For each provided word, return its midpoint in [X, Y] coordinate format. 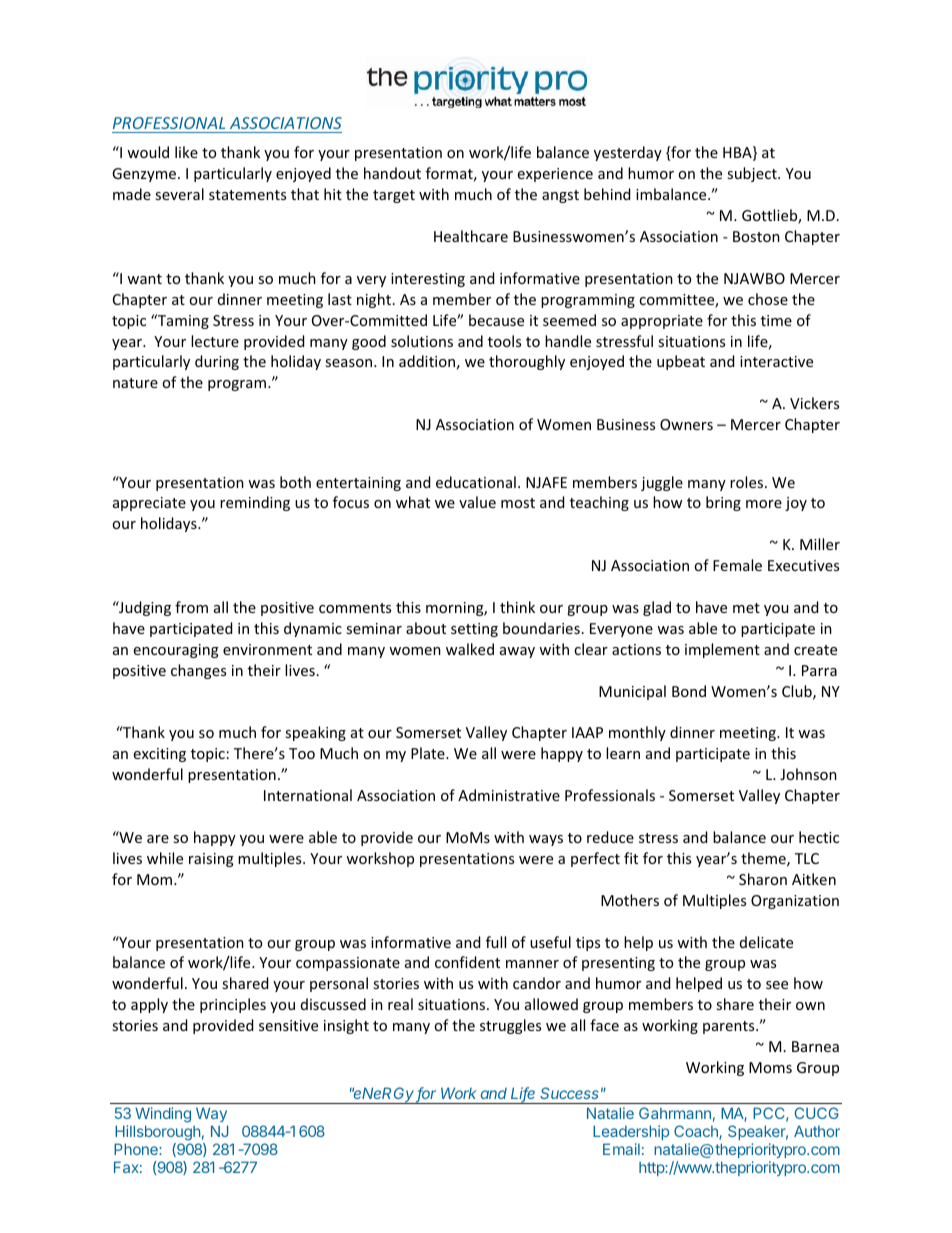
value [477, 502]
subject [753, 174]
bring [723, 503]
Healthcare [471, 236]
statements [247, 195]
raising [211, 860]
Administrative [509, 795]
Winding [162, 1116]
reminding [255, 503]
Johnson [808, 774]
